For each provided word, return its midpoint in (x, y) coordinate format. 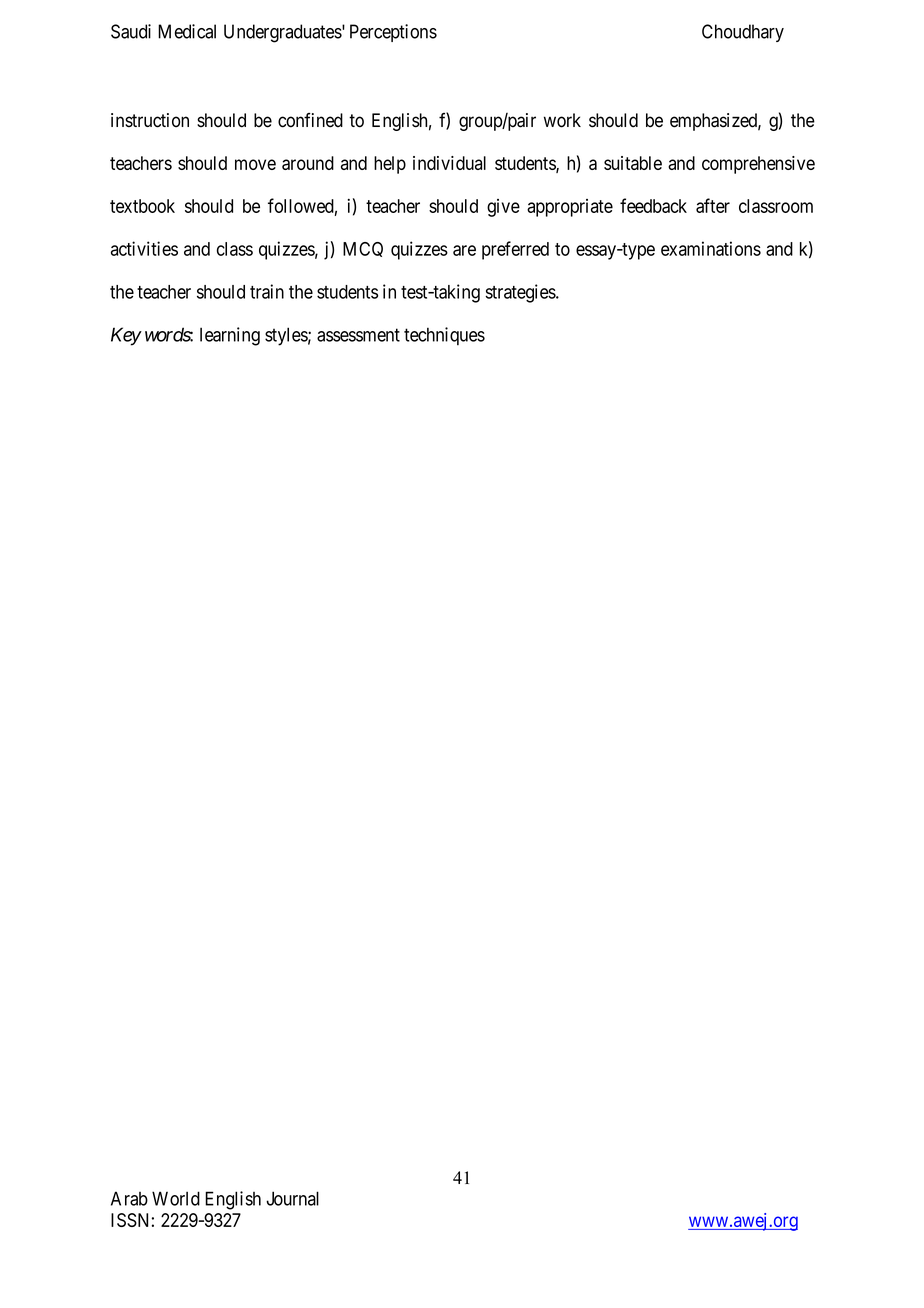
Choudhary (743, 33)
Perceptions (393, 33)
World (176, 1198)
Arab (129, 1198)
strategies (521, 293)
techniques (444, 336)
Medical (187, 31)
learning (230, 336)
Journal (292, 1198)
